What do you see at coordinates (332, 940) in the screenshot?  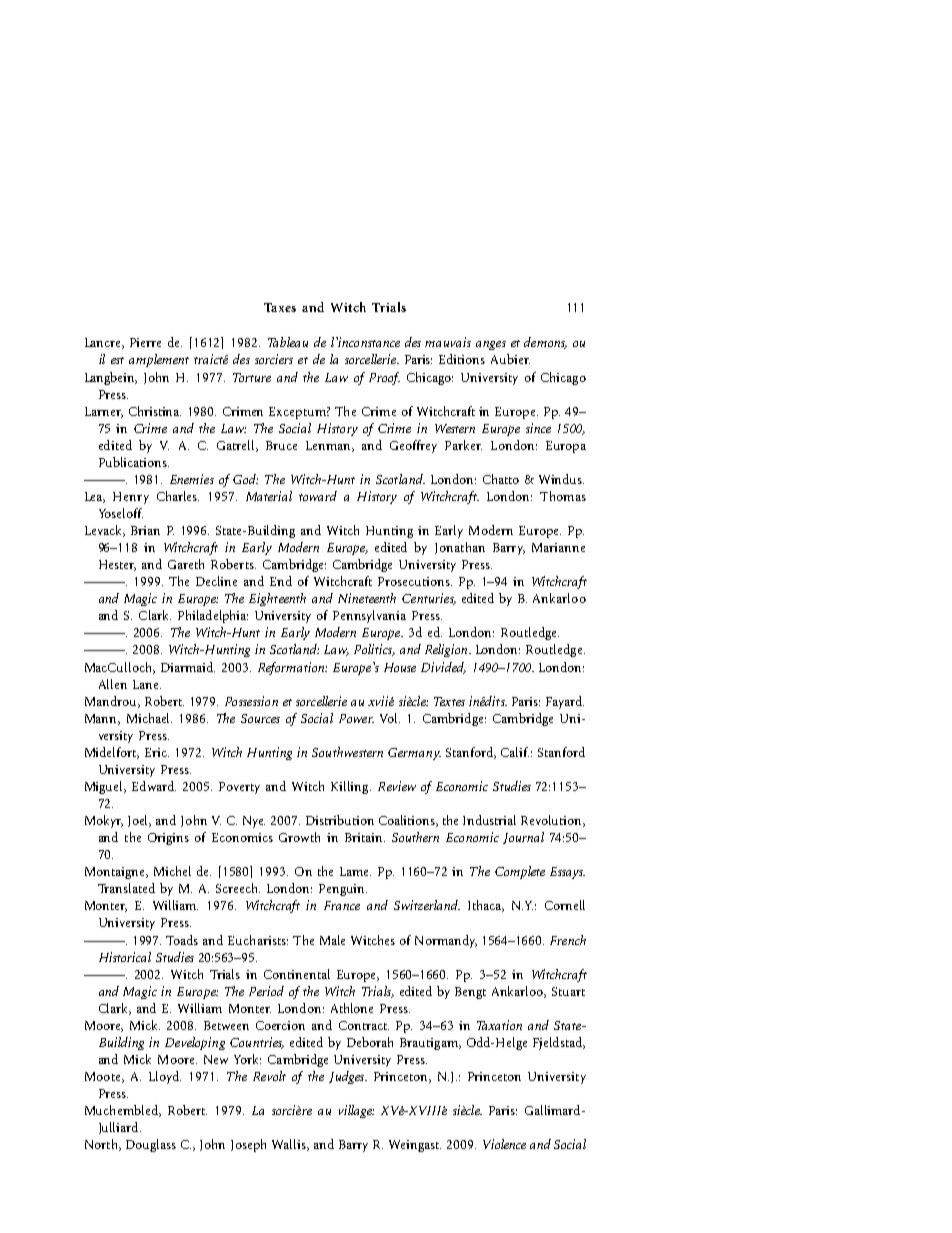 I see `Male` at bounding box center [332, 940].
